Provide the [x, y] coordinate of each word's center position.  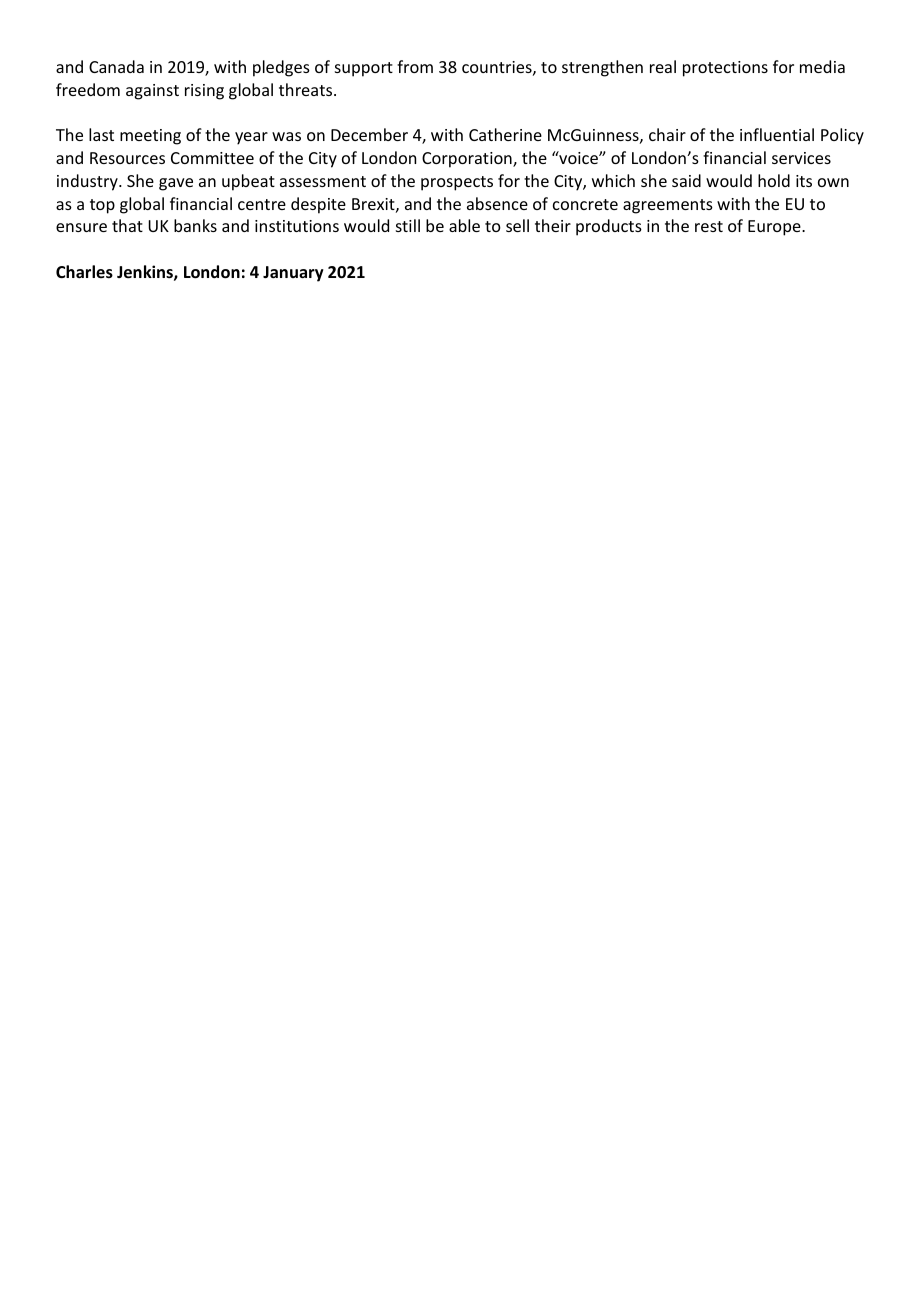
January [293, 274]
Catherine [505, 134]
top [102, 206]
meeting [150, 137]
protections [725, 69]
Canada [116, 66]
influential [777, 134]
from [415, 66]
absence [497, 203]
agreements [668, 206]
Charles [84, 272]
